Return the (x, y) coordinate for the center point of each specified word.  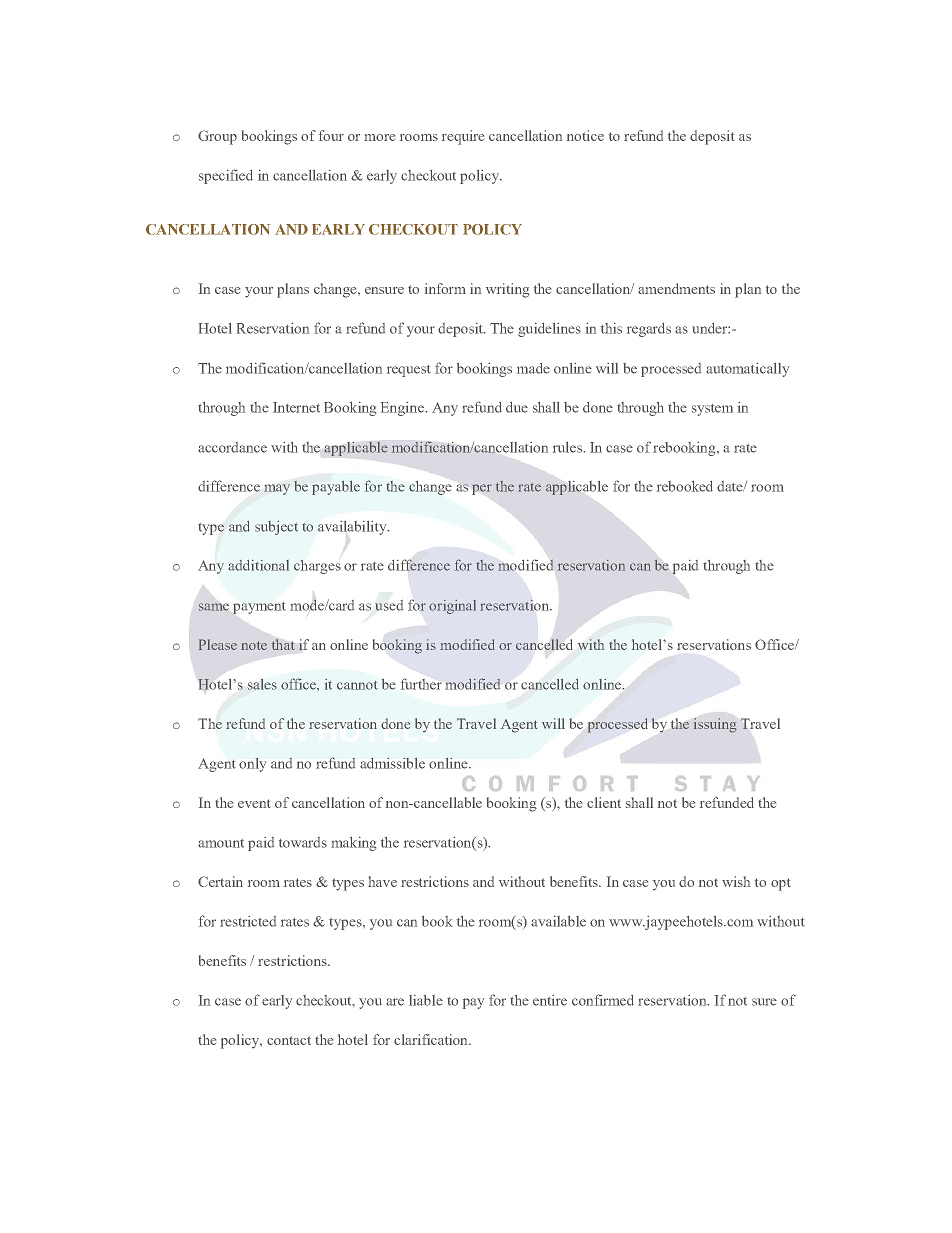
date (731, 486)
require (463, 137)
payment (259, 608)
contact (289, 1040)
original (452, 607)
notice (585, 135)
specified (226, 176)
